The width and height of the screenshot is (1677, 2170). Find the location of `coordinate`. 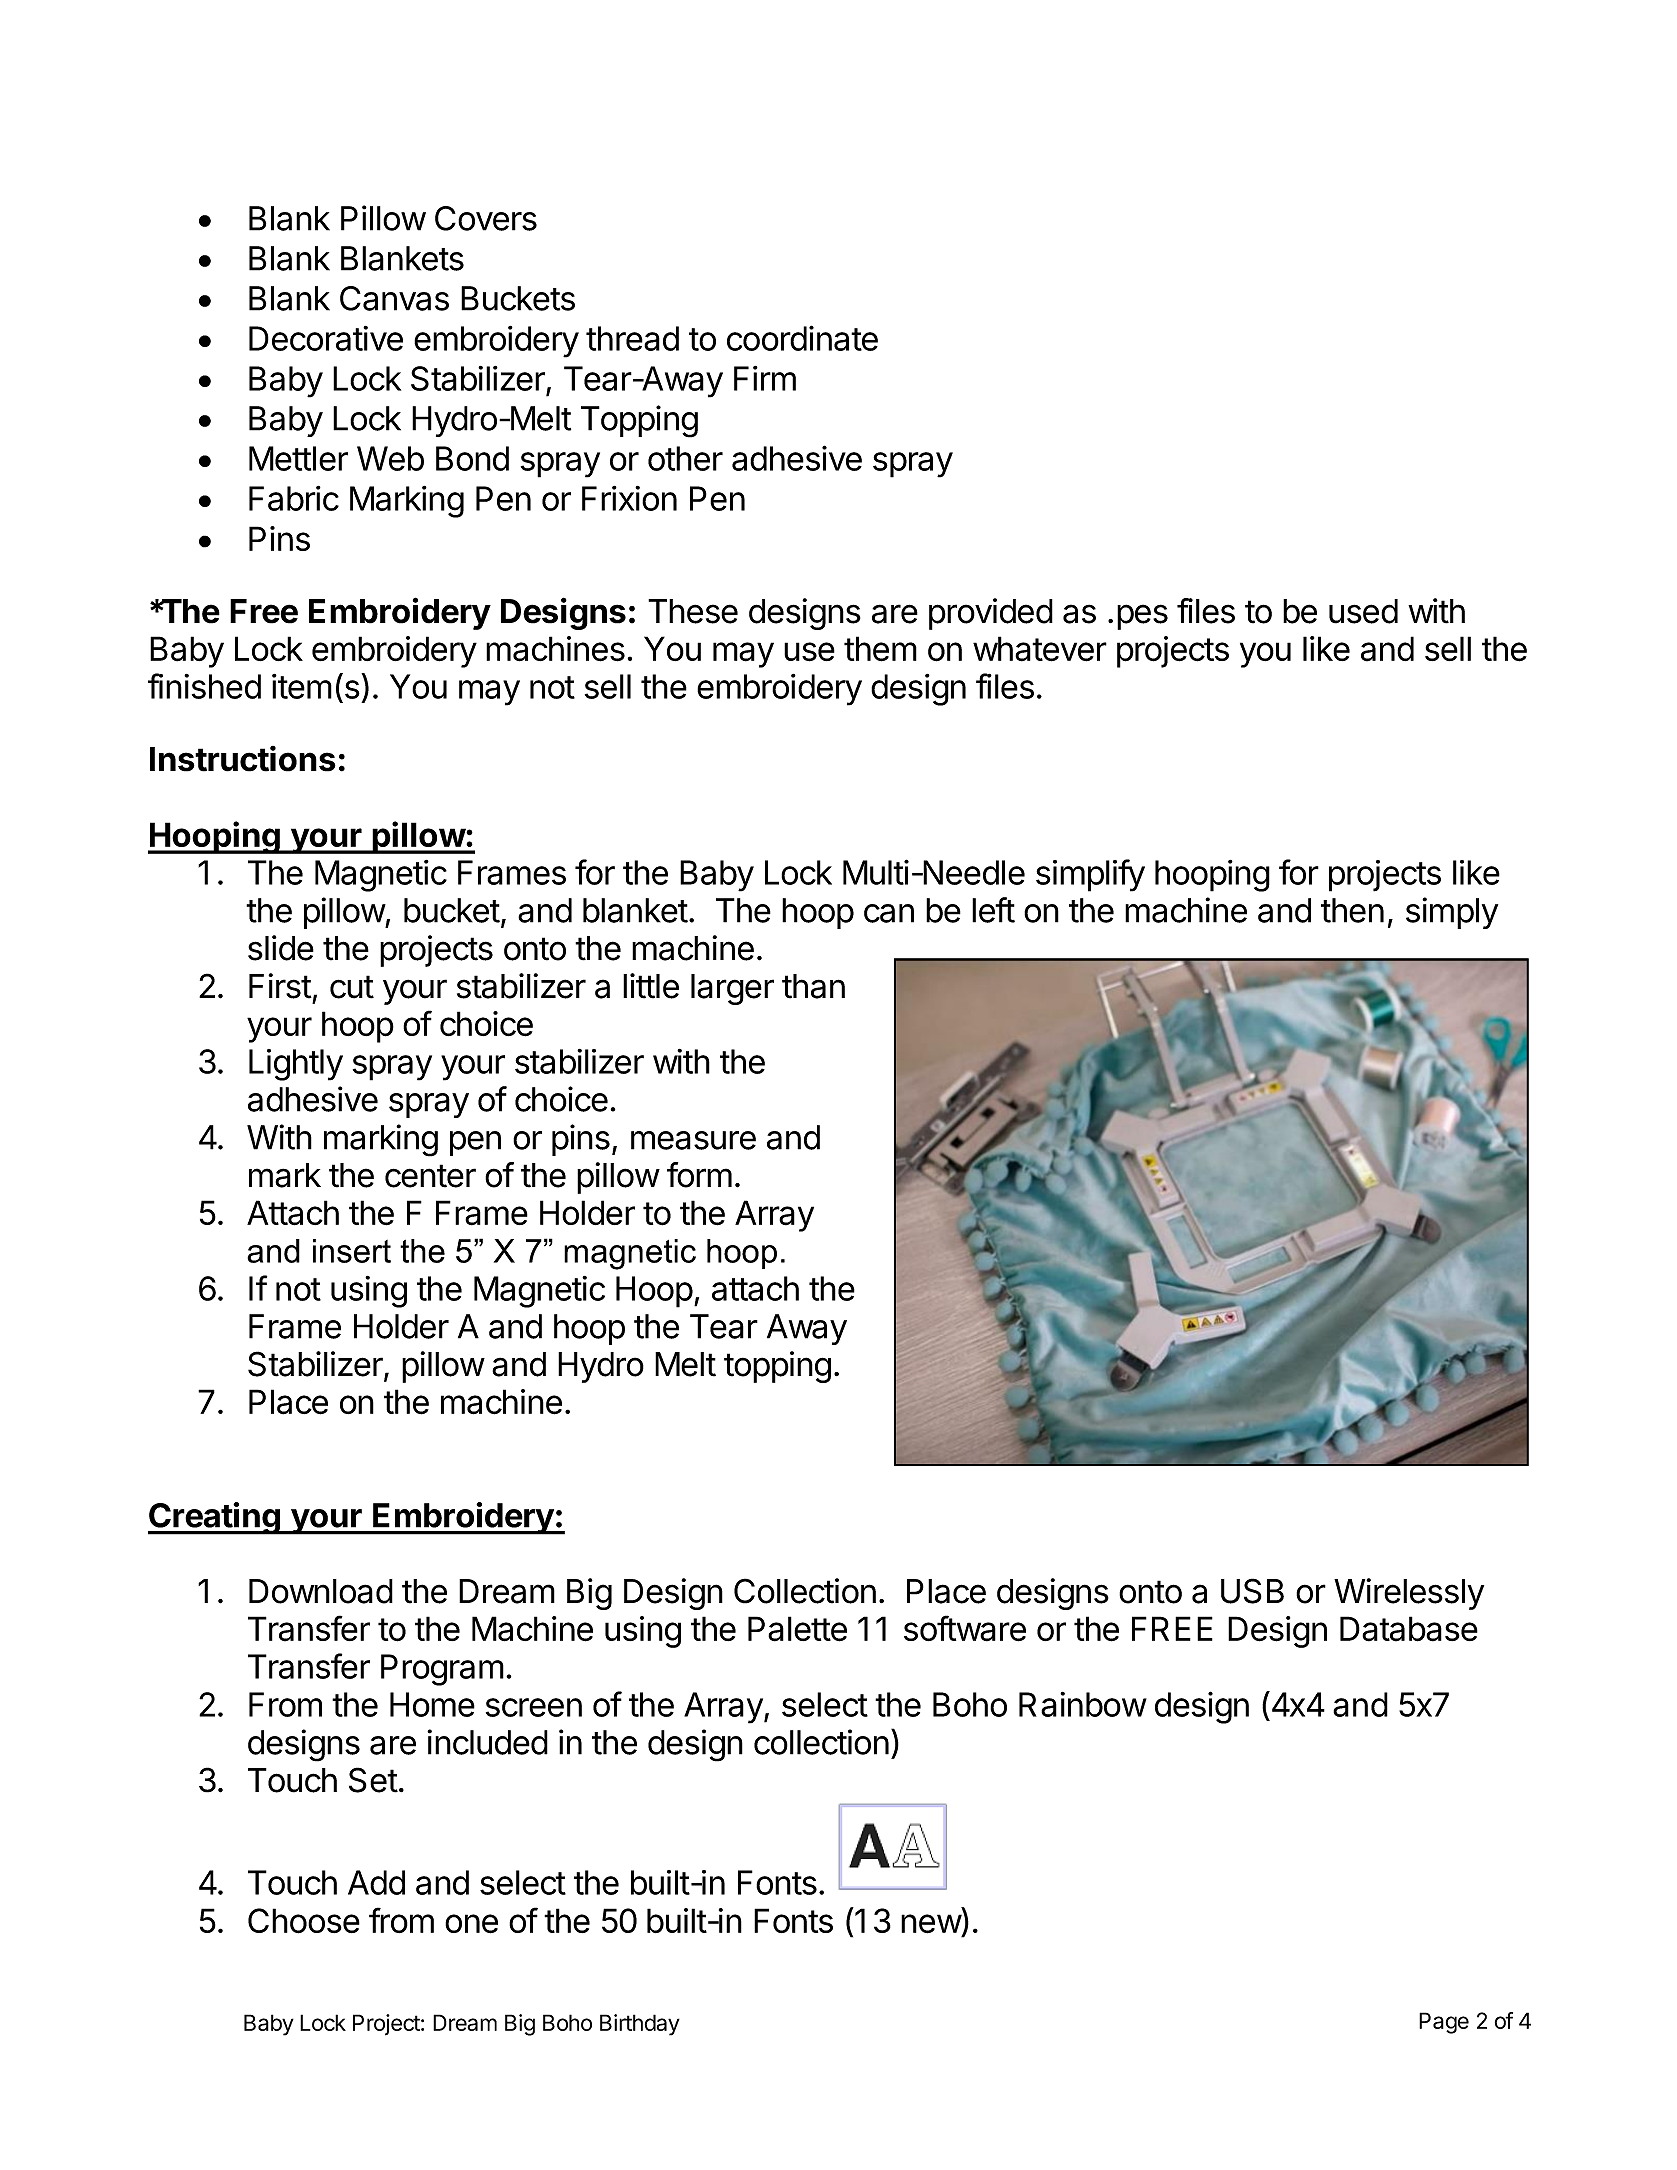

coordinate is located at coordinates (802, 338).
